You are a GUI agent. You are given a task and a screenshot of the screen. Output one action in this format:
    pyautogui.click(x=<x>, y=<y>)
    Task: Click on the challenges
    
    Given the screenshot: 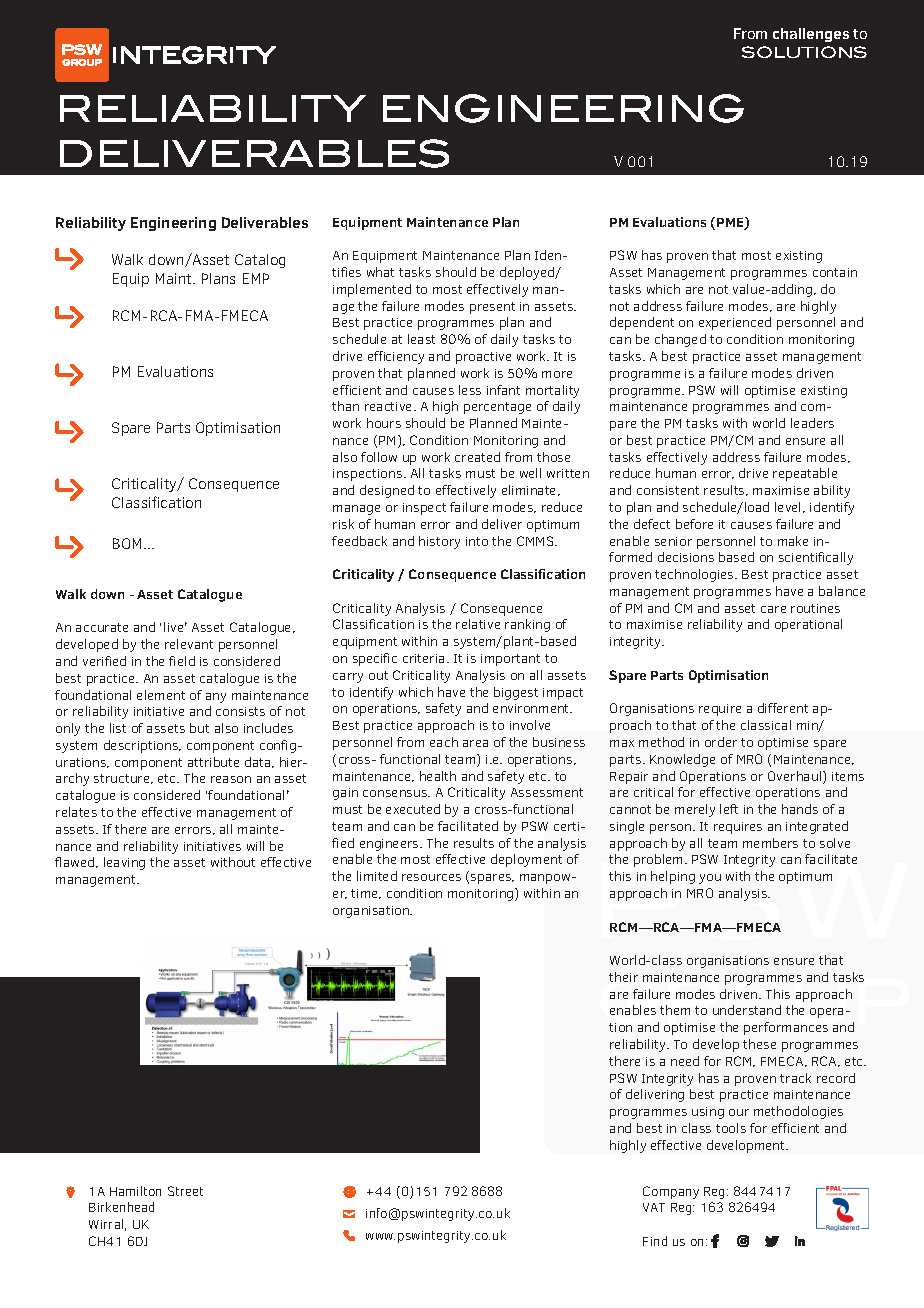 What is the action you would take?
    pyautogui.click(x=811, y=35)
